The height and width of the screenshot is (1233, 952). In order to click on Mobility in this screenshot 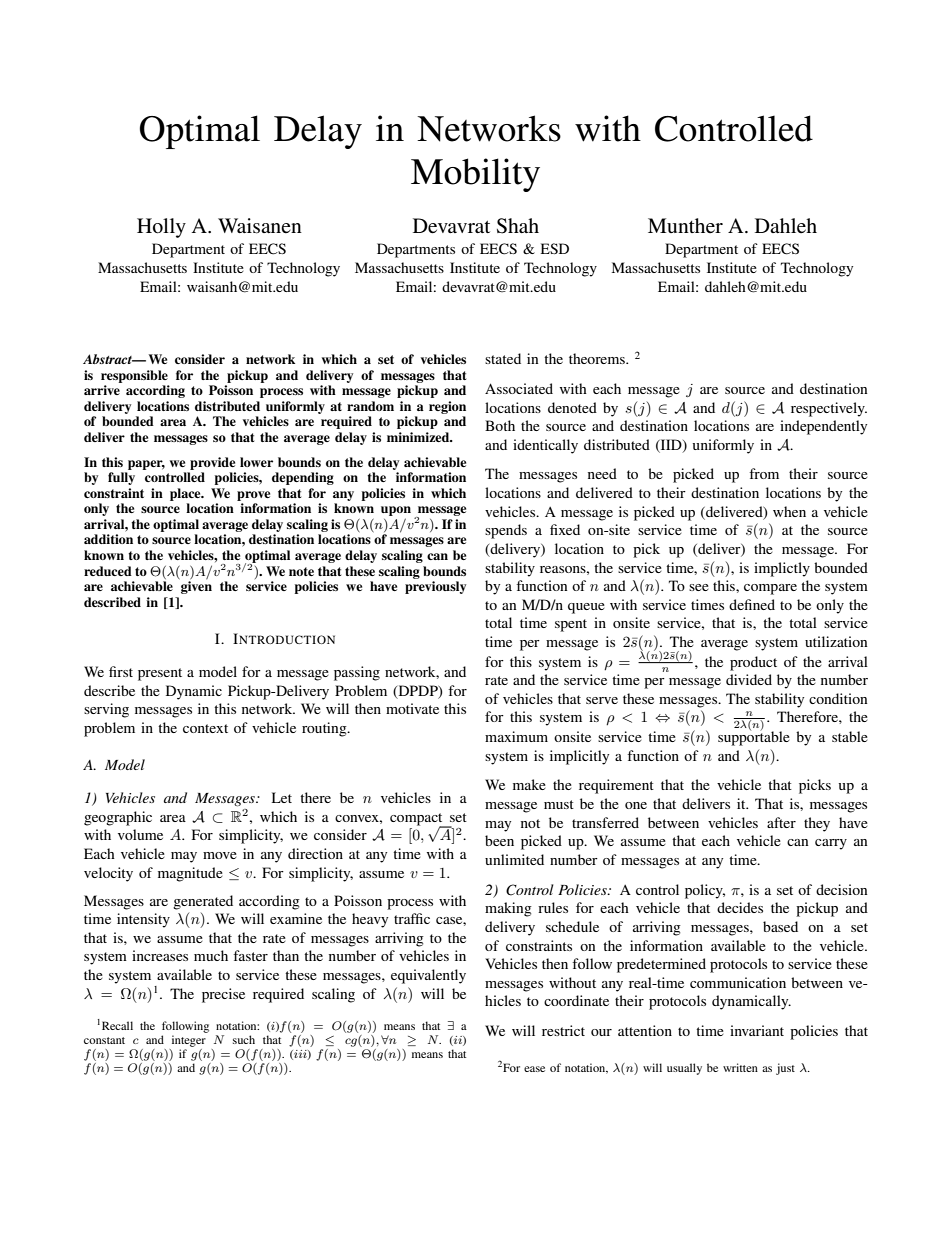, I will do `click(475, 175)`.
